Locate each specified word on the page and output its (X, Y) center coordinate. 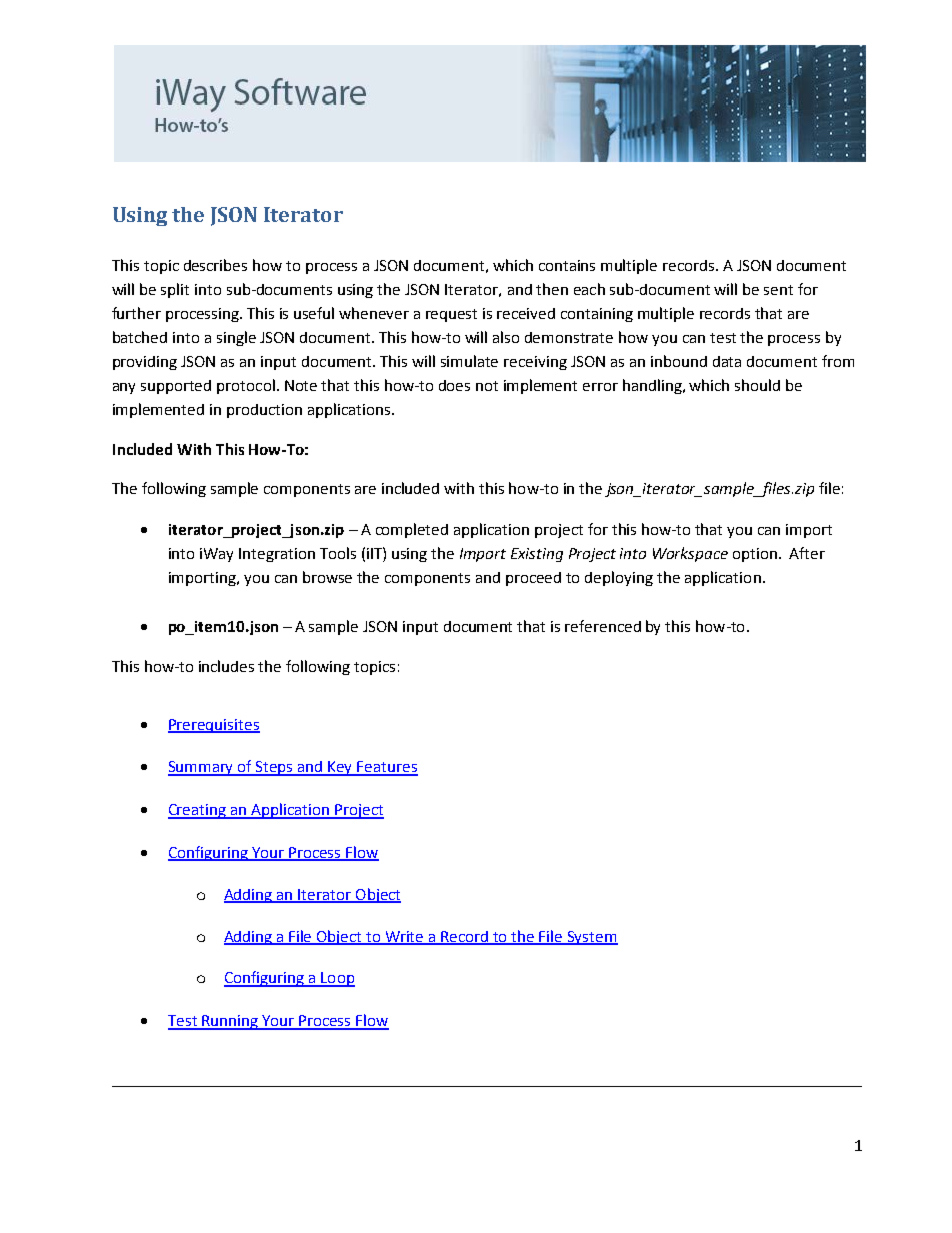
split (175, 290)
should (757, 385)
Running (230, 1022)
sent (778, 290)
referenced (603, 626)
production (264, 411)
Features (387, 768)
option (756, 555)
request (451, 315)
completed (412, 530)
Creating (198, 811)
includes (226, 666)
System (592, 938)
